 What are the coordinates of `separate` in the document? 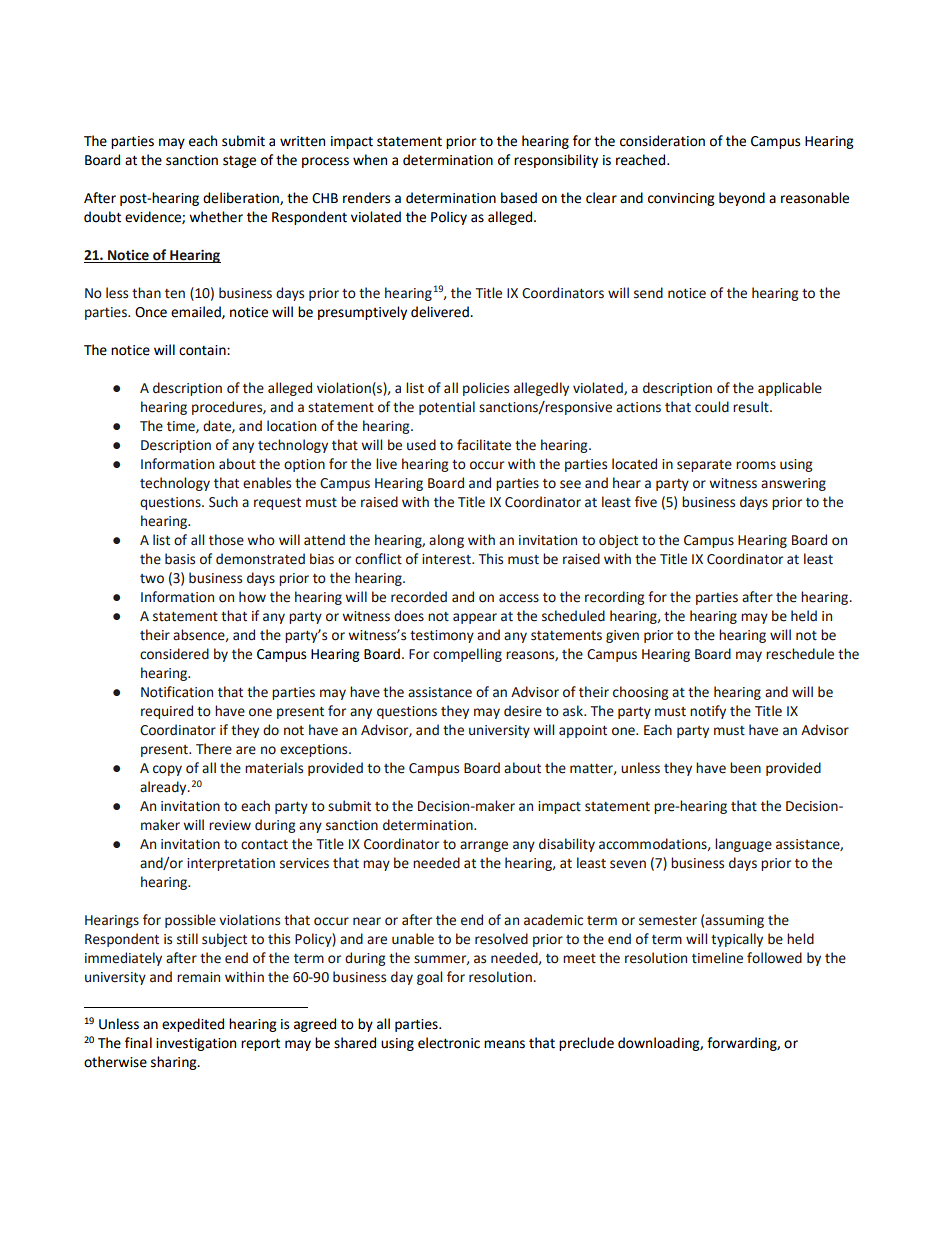 It's located at (704, 466).
